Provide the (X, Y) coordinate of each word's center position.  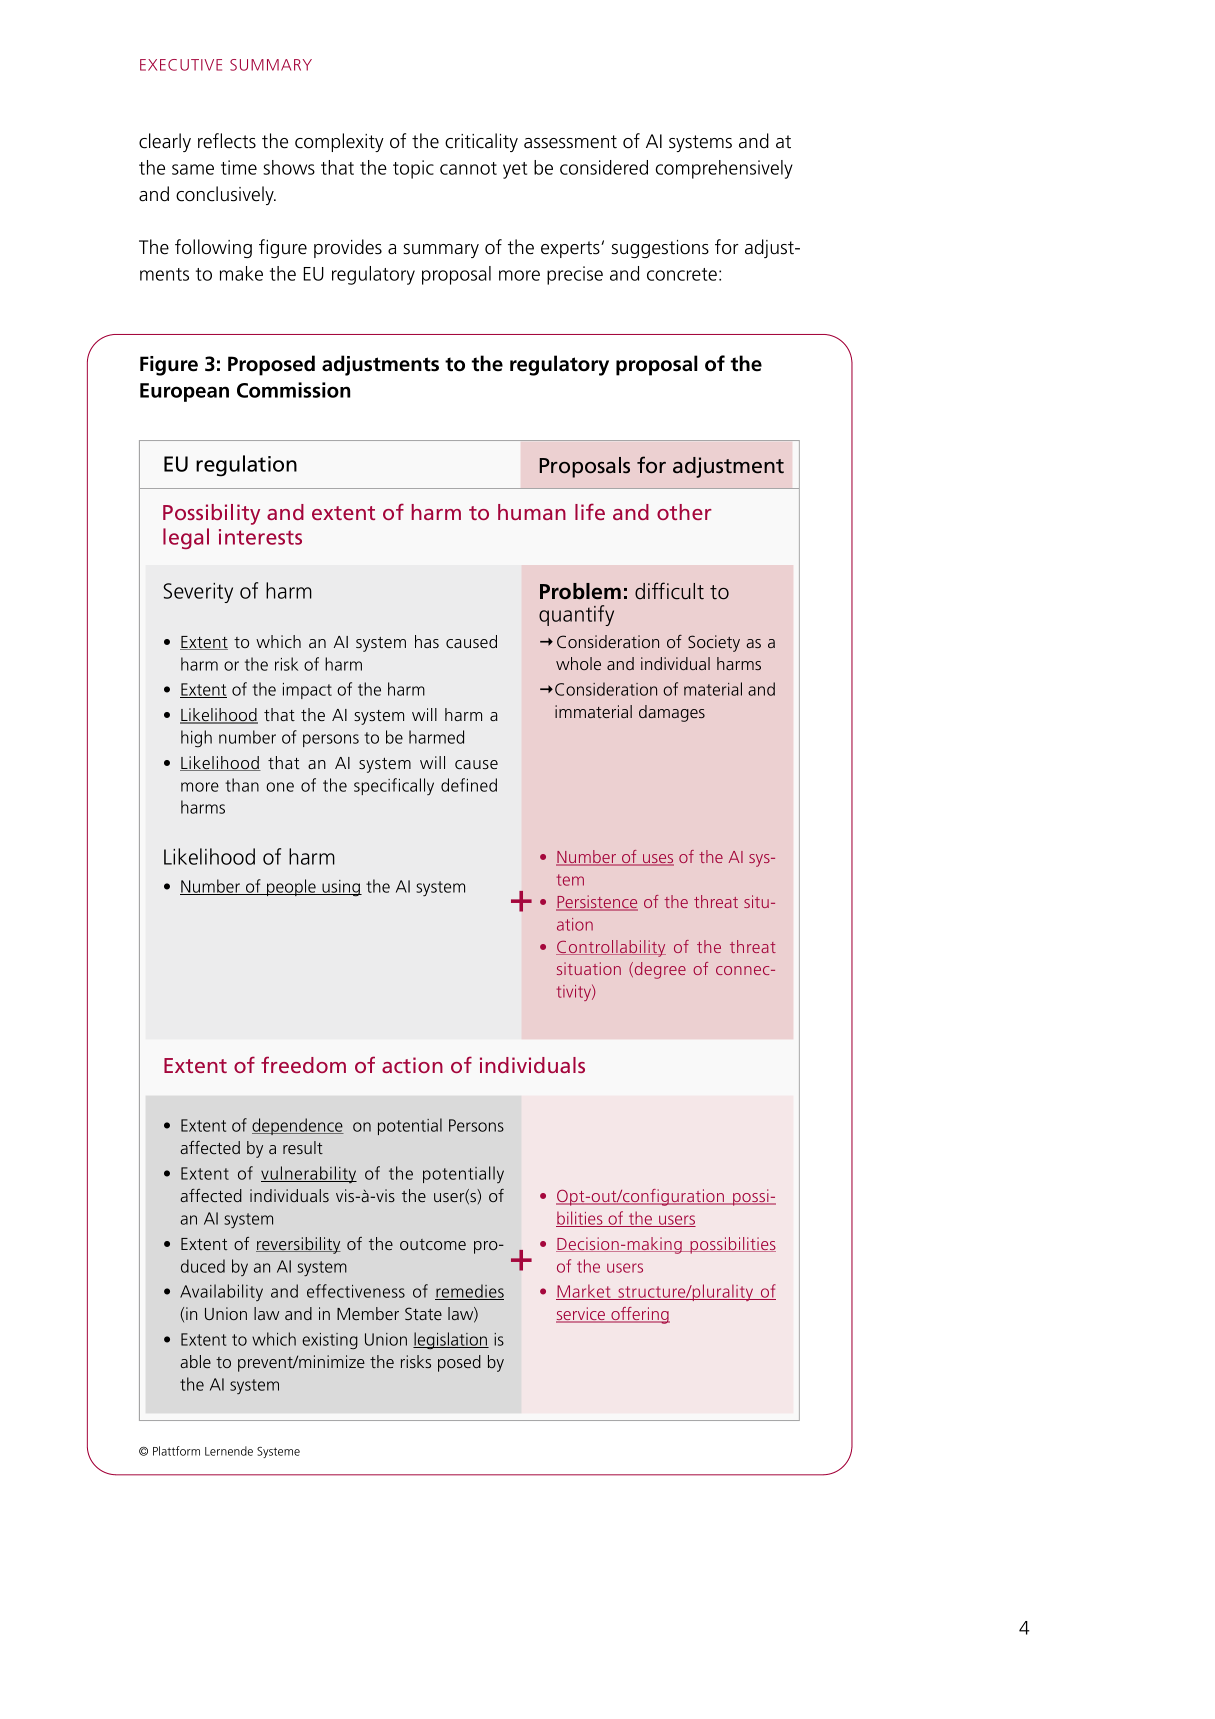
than (242, 785)
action (412, 1065)
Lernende (229, 1451)
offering (639, 1315)
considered (604, 167)
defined (469, 785)
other (684, 512)
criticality (481, 142)
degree (659, 970)
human (532, 512)
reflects (227, 141)
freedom (303, 1064)
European (184, 392)
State (423, 1313)
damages (672, 713)
